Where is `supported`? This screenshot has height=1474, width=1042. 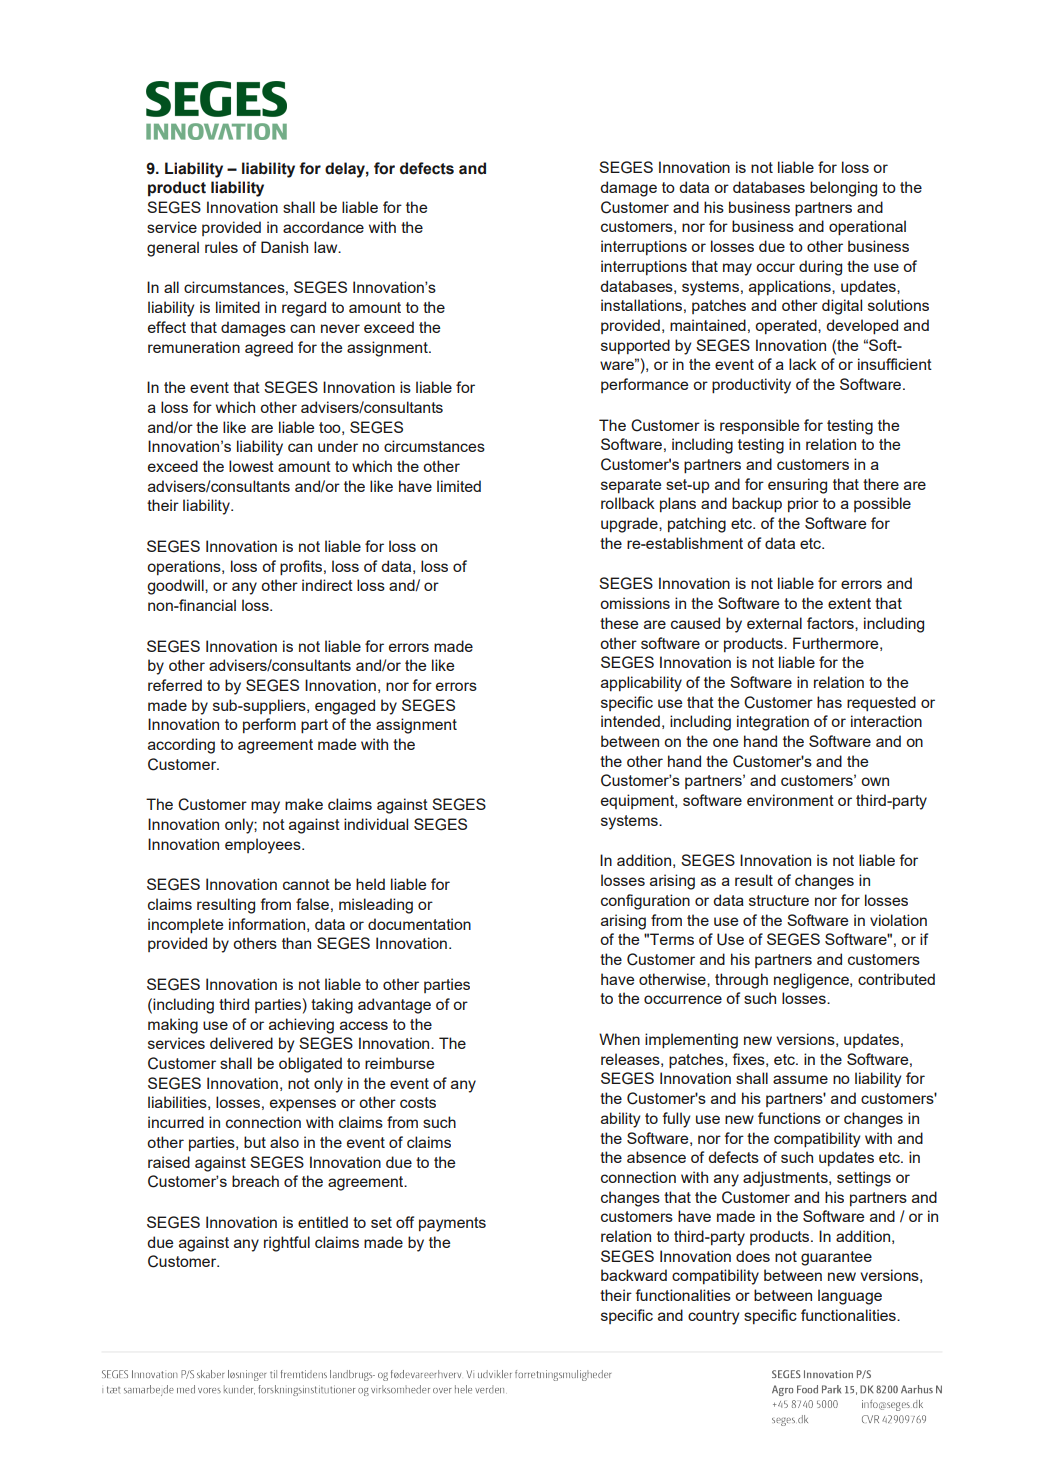 supported is located at coordinates (635, 346).
